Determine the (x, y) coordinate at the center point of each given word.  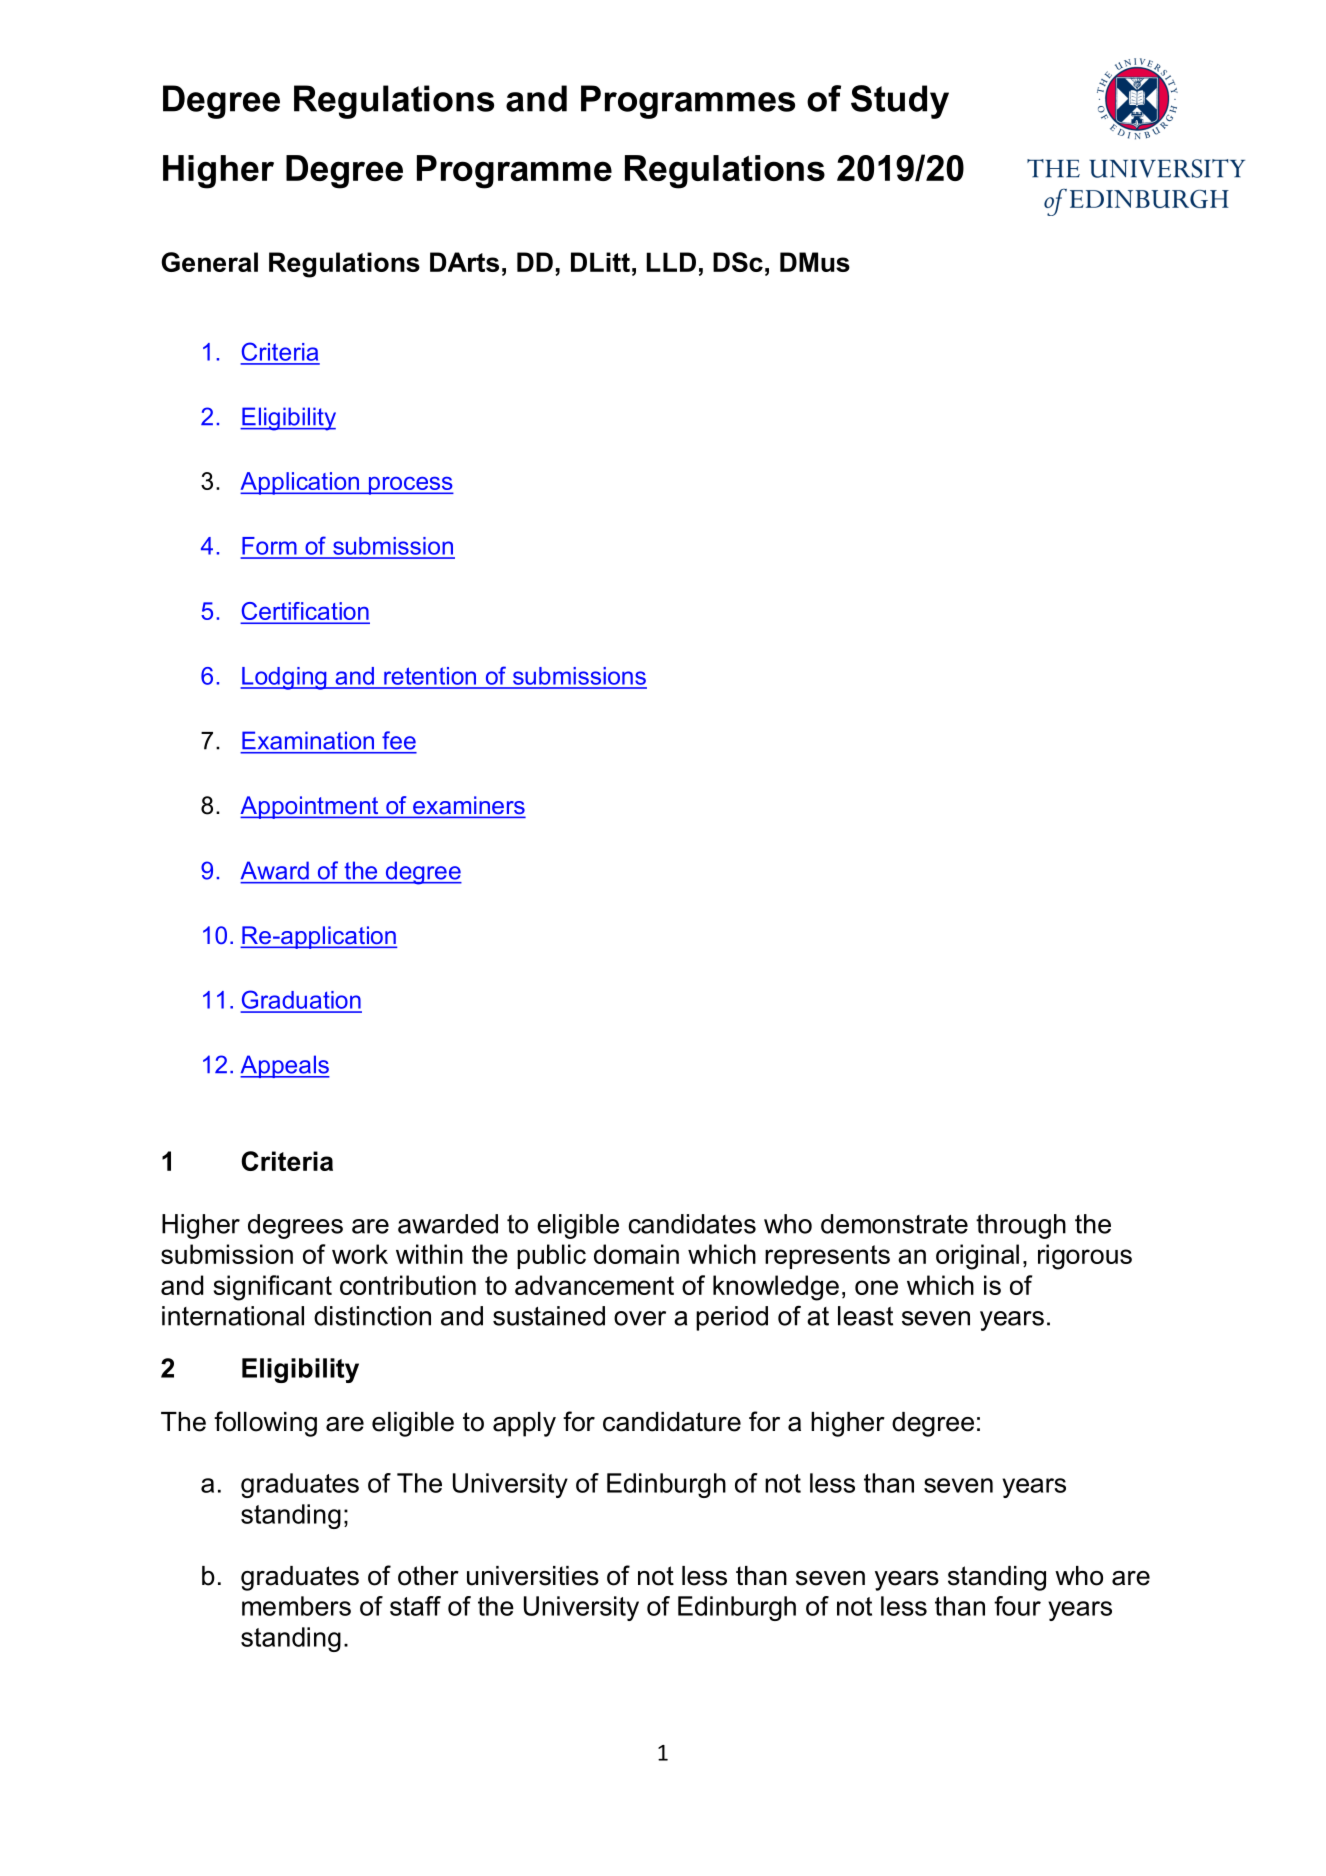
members (296, 1606)
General (209, 262)
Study (900, 102)
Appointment (310, 807)
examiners (468, 806)
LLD (671, 262)
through (1021, 1226)
